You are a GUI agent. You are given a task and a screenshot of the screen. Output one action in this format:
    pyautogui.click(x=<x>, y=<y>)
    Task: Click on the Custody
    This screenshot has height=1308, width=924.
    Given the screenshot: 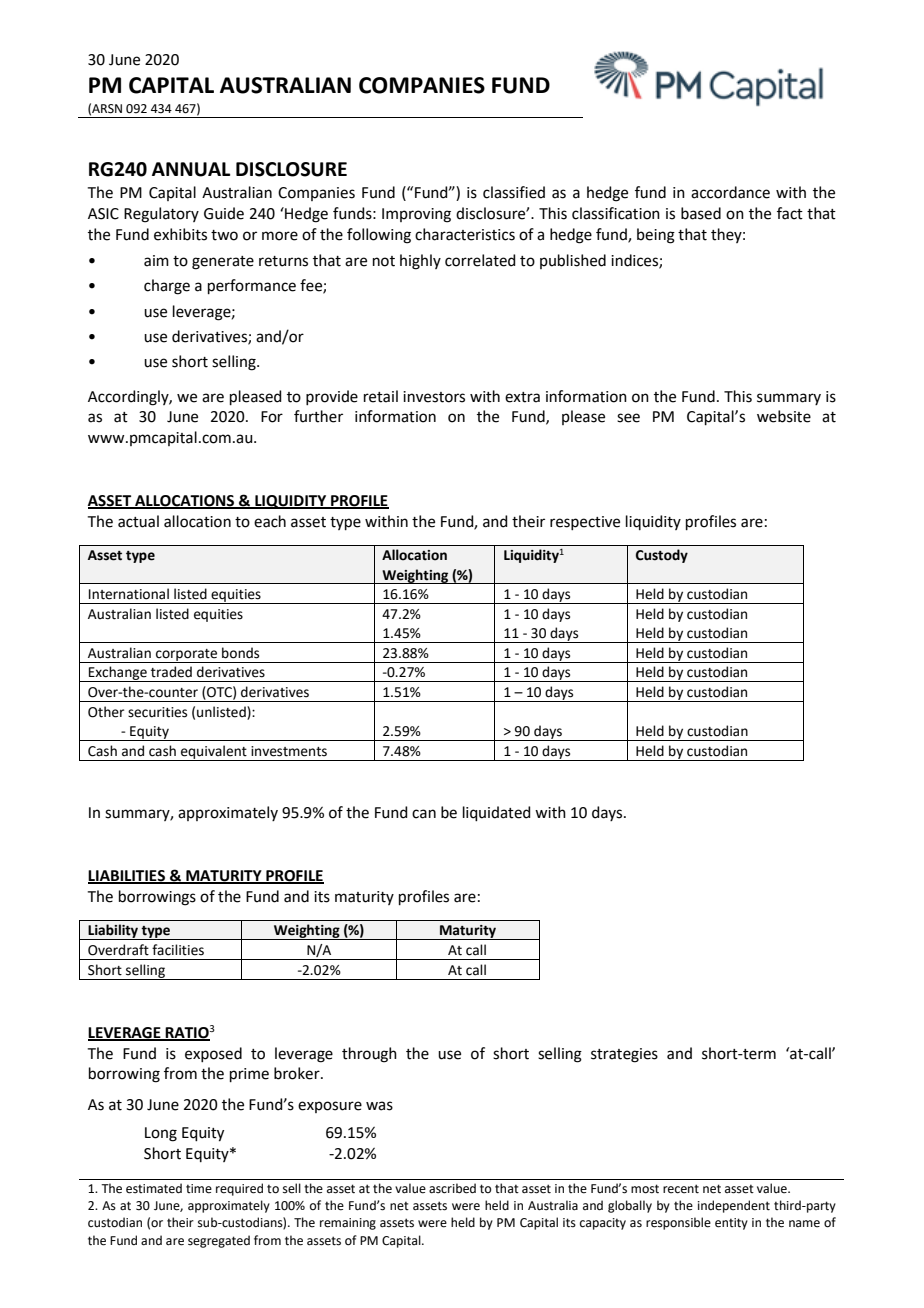 What is the action you would take?
    pyautogui.click(x=662, y=556)
